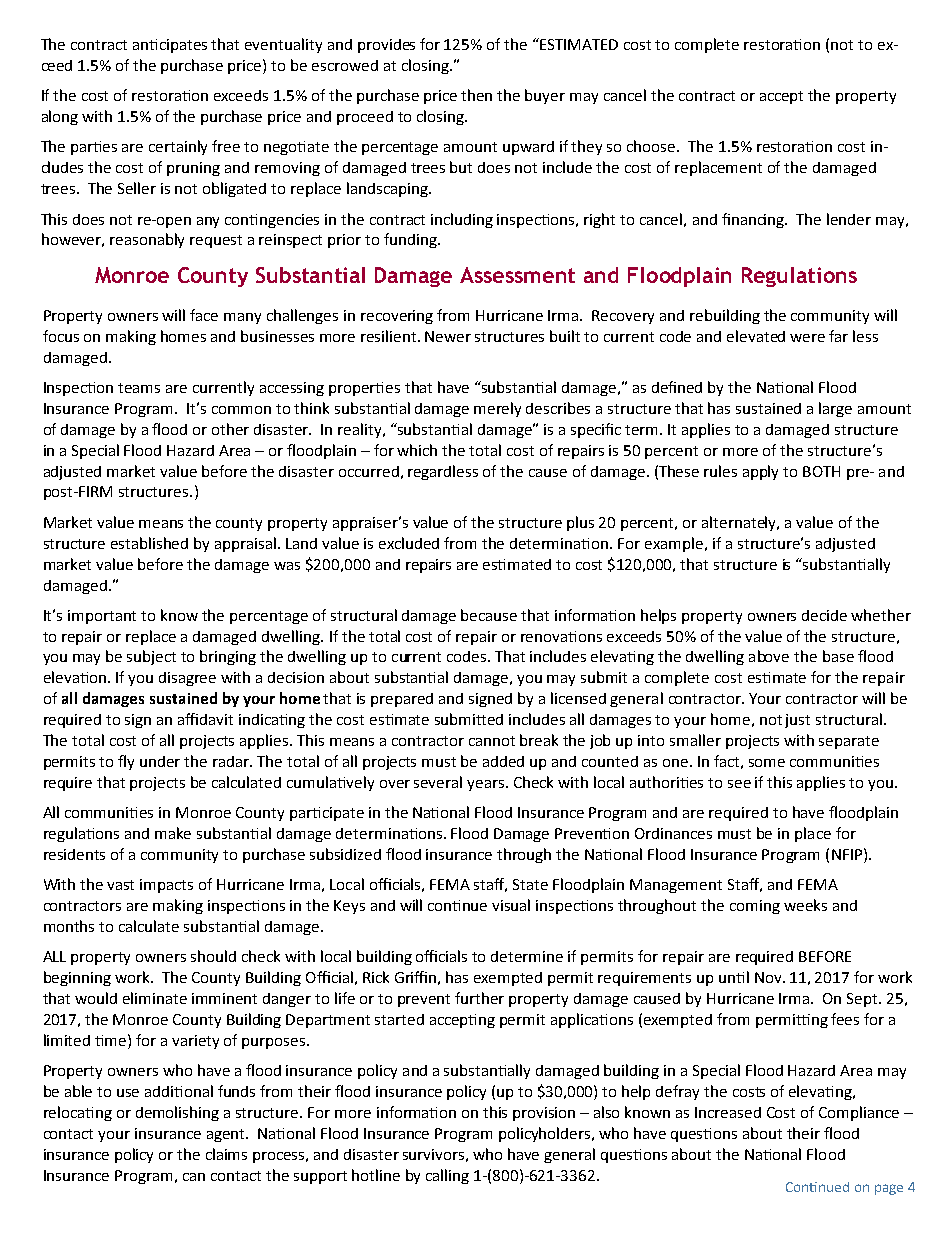 This screenshot has height=1233, width=952. Describe the element at coordinates (139, 388) in the screenshot. I see `teams` at that location.
